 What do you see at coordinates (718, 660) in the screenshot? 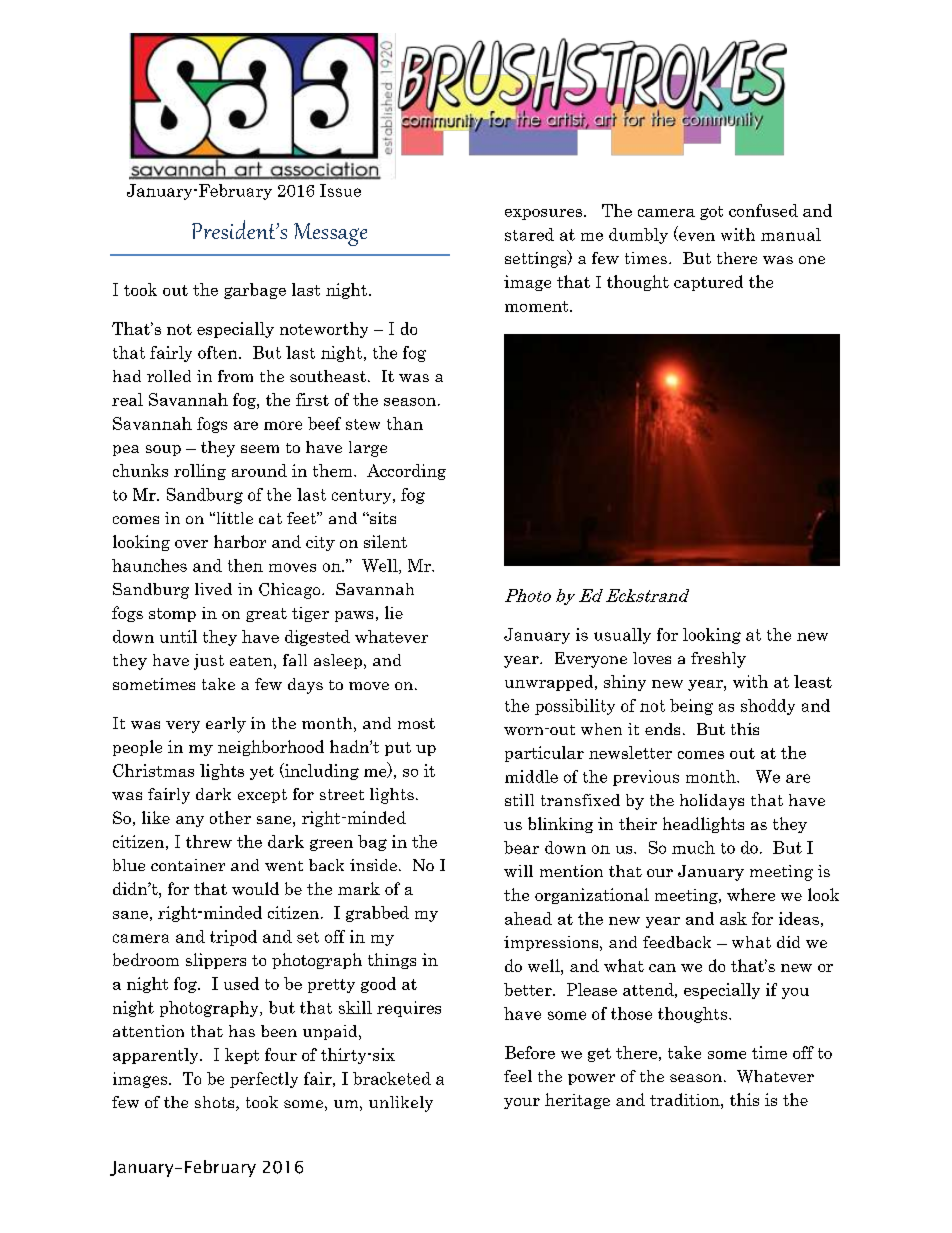
I see `freshly` at bounding box center [718, 660].
